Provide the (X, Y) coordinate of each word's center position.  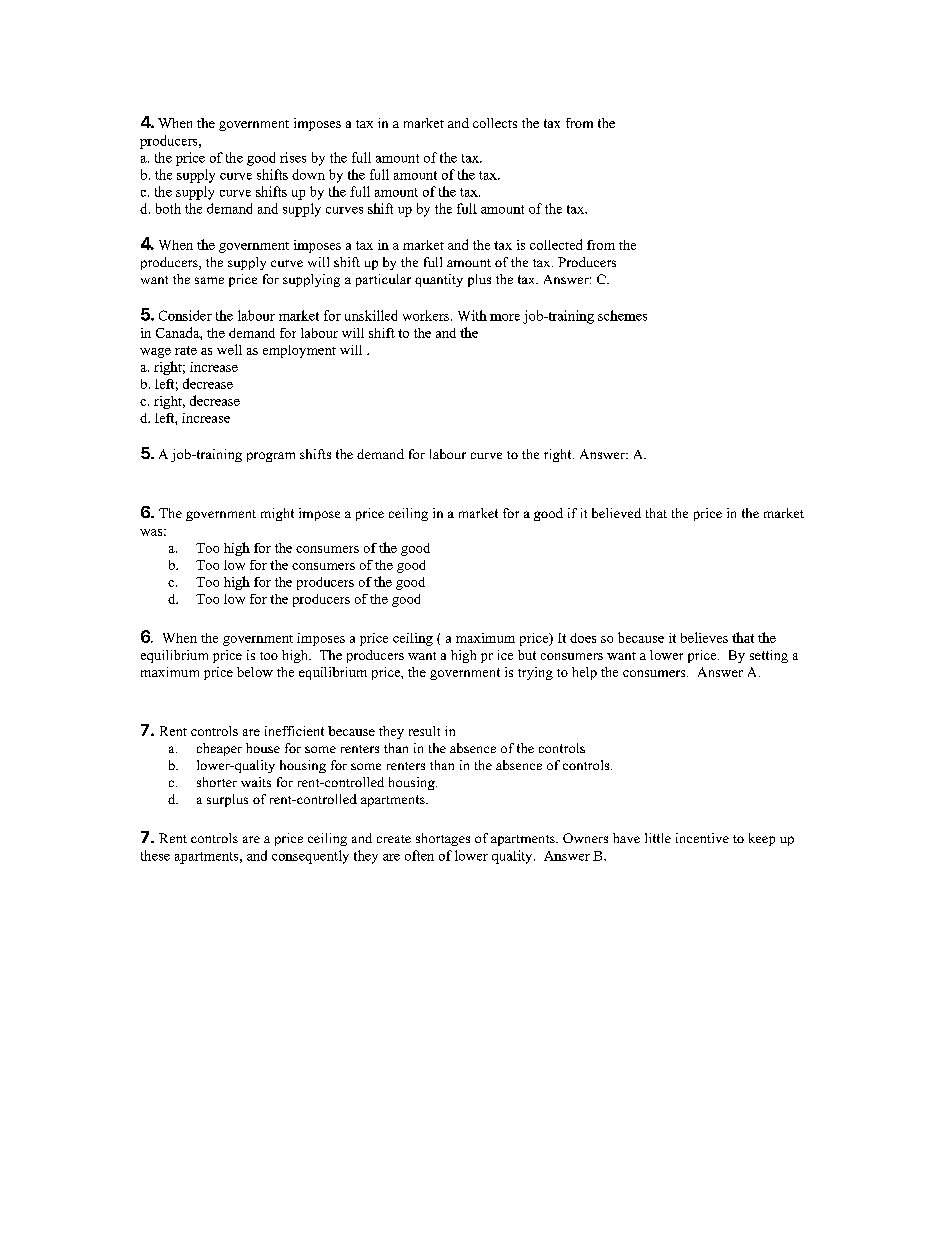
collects (495, 123)
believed (616, 513)
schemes (622, 315)
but (527, 655)
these (155, 855)
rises (293, 157)
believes (704, 637)
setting (769, 656)
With (472, 315)
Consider (185, 315)
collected (556, 244)
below (255, 672)
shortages (443, 839)
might (277, 514)
